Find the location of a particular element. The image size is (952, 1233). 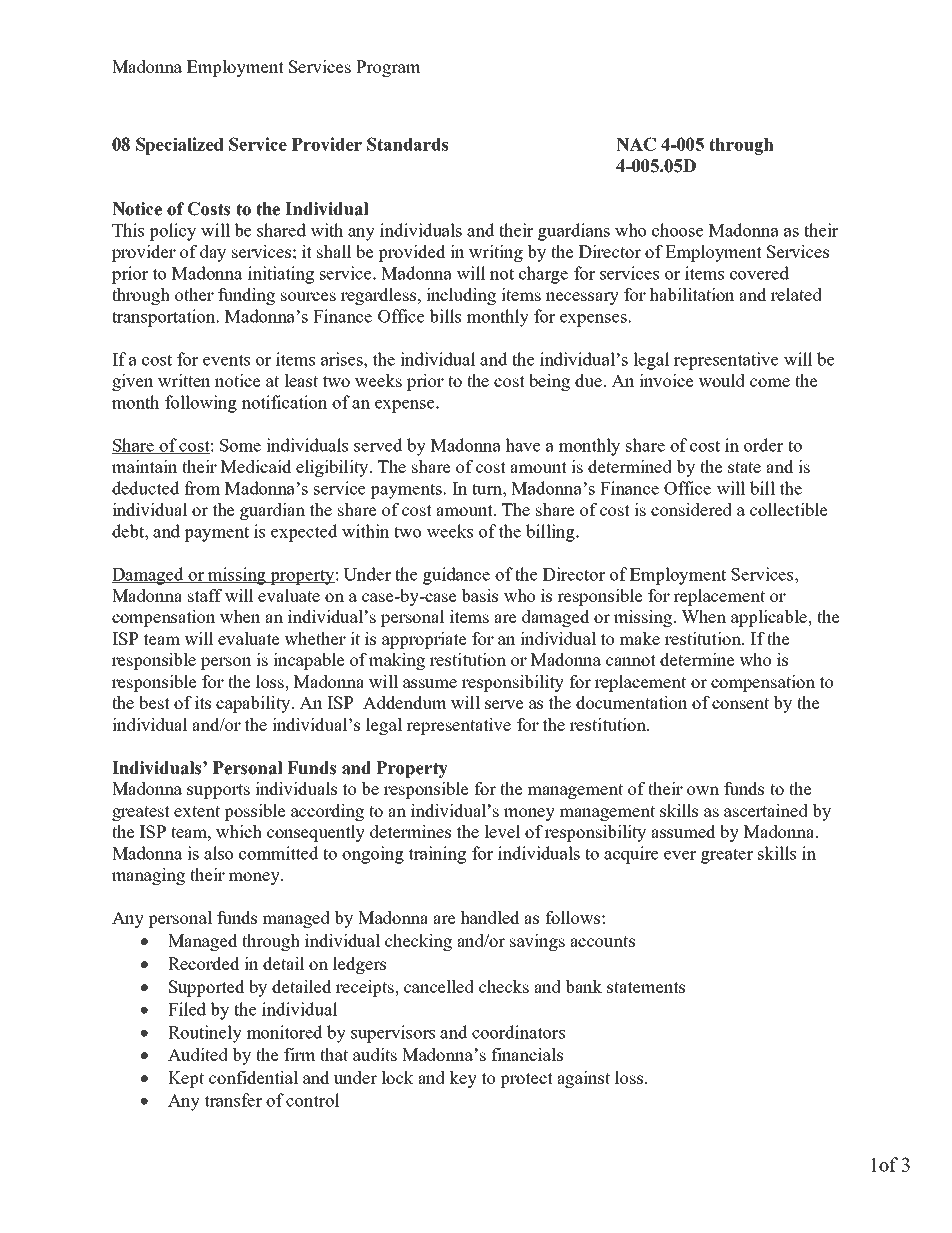

guidance is located at coordinates (456, 576).
